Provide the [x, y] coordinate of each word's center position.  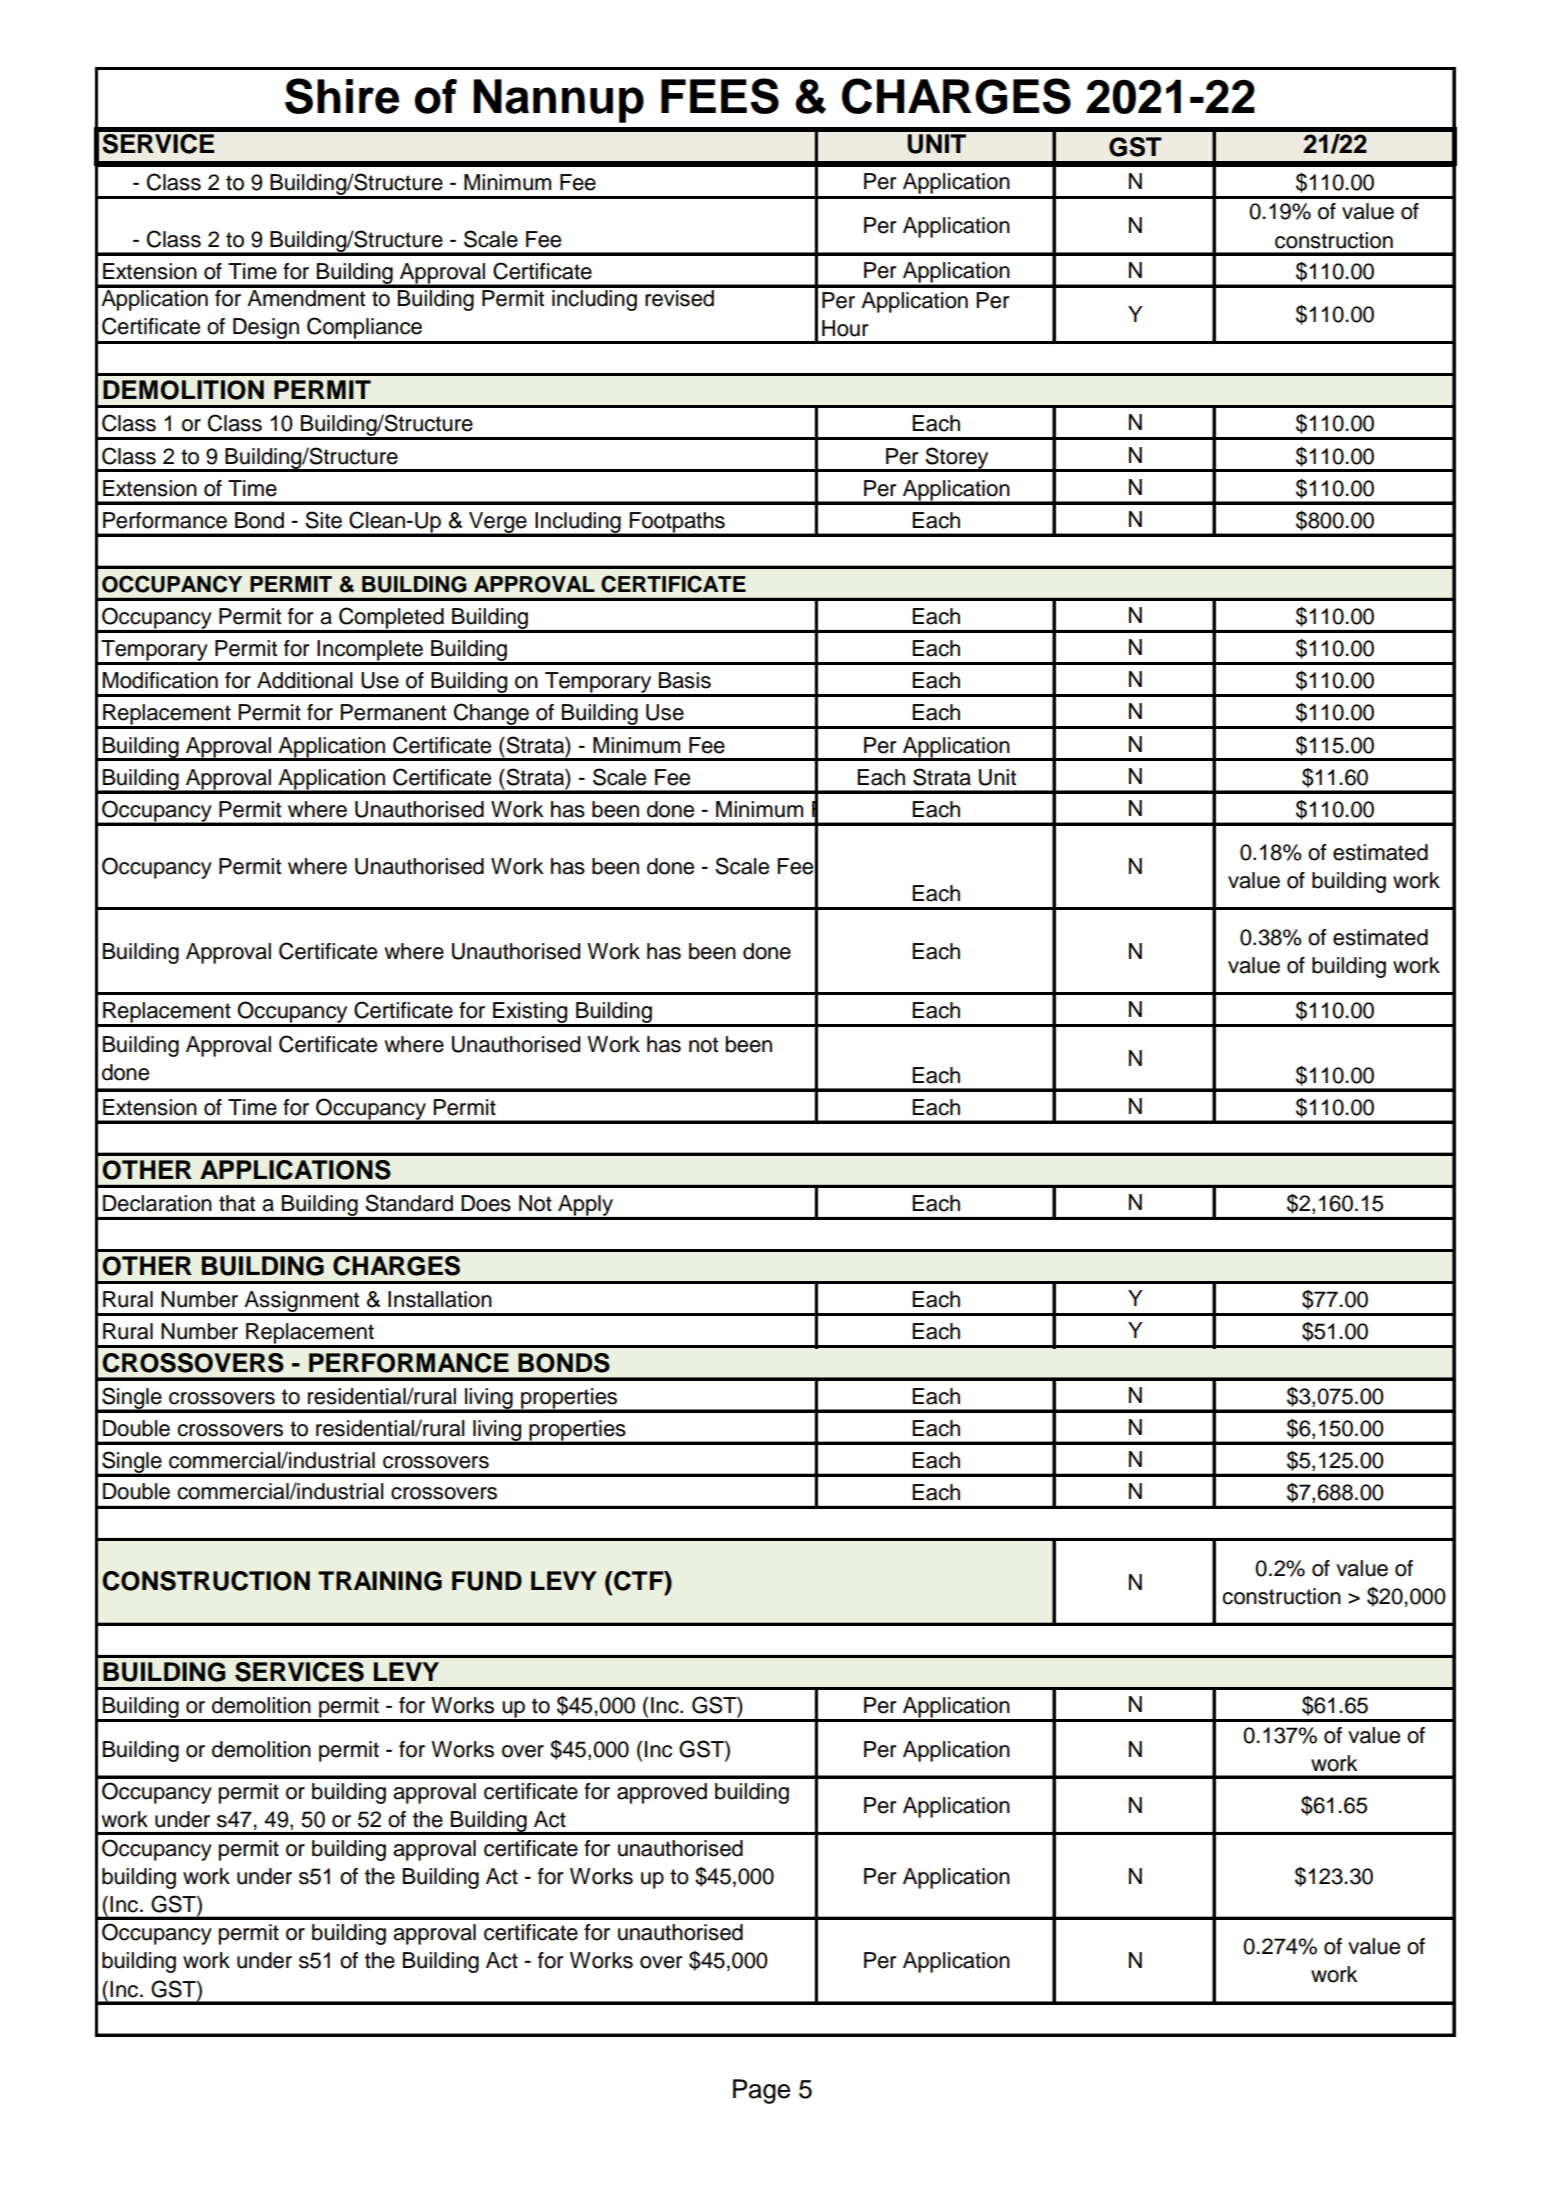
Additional [305, 680]
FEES [720, 96]
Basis [685, 680]
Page [761, 2091]
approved [662, 1793]
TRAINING [380, 1581]
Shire [342, 96]
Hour [845, 328]
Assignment [302, 1303]
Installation [440, 1299]
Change [491, 715]
